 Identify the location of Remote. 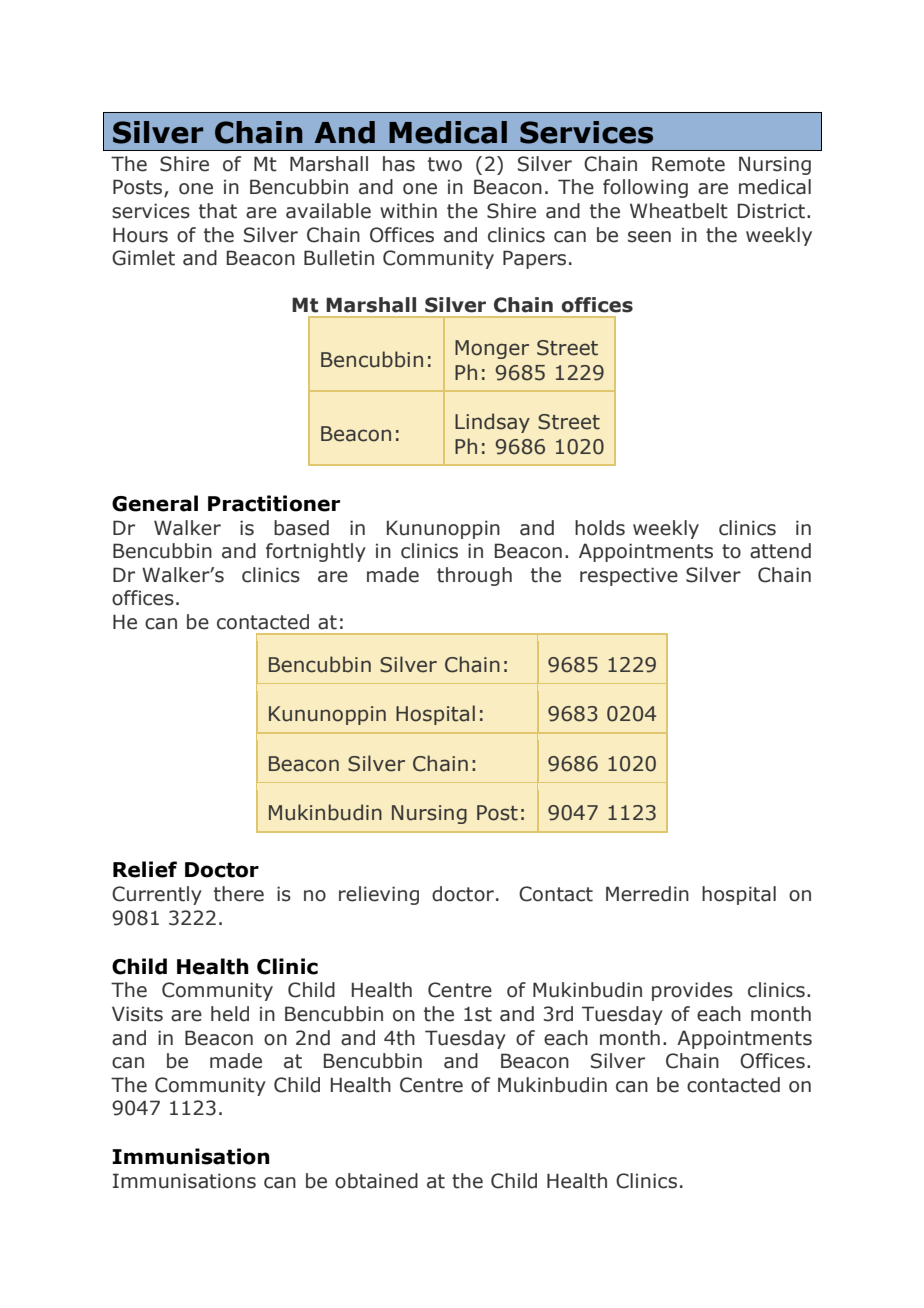
(688, 164).
